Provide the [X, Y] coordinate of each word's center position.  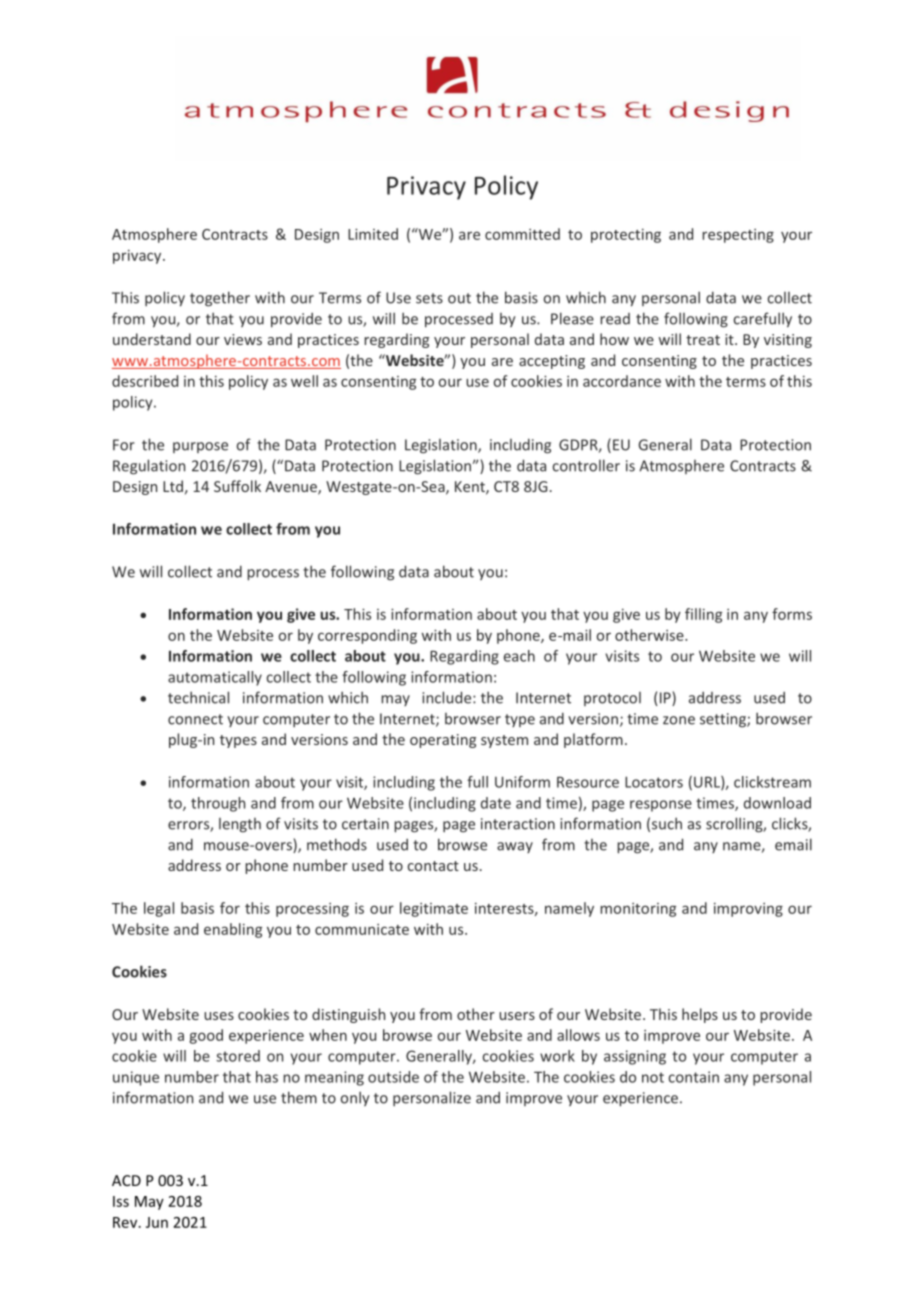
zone [679, 720]
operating [443, 741]
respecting [738, 236]
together [220, 299]
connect [195, 719]
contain [693, 1077]
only [355, 1098]
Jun [157, 1222]
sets [429, 298]
